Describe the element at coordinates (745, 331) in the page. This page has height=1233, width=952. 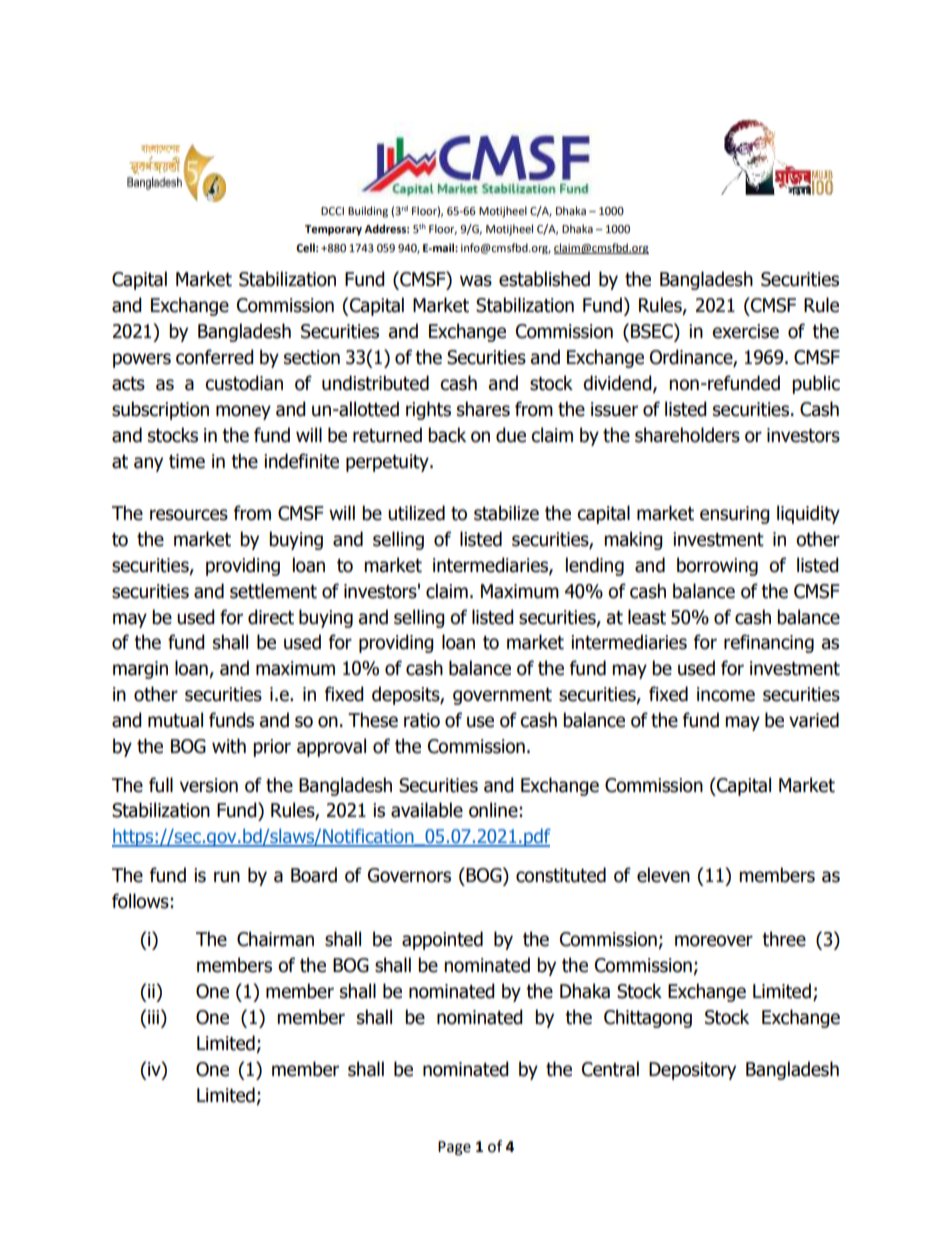
I see `exercise` at that location.
